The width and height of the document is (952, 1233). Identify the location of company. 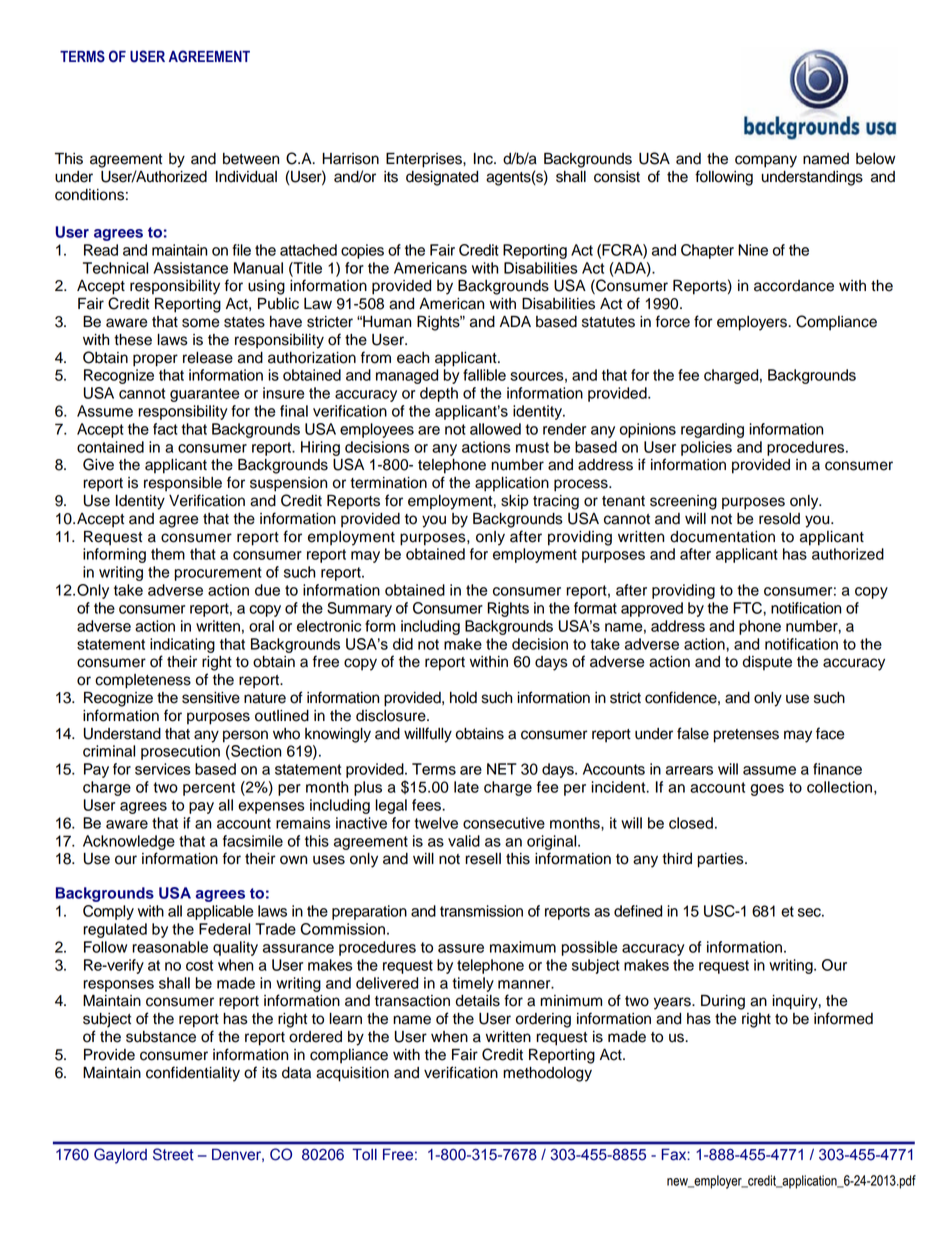
(766, 161).
